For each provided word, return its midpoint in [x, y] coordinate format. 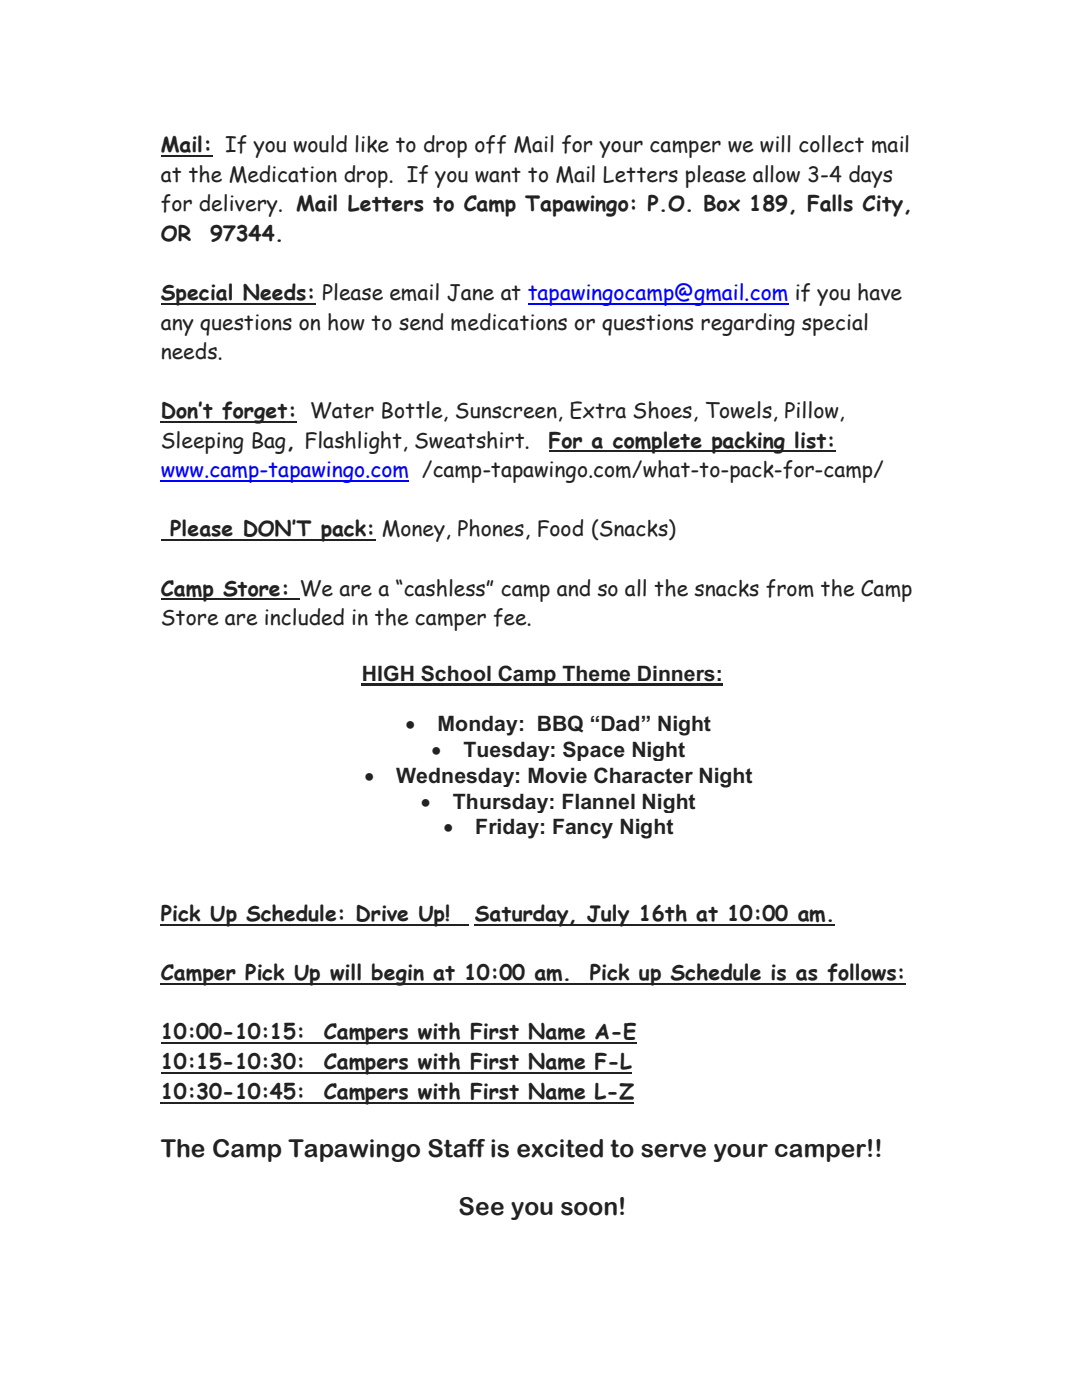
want [498, 175]
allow [776, 174]
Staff [456, 1148]
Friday [507, 828]
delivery [239, 205]
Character [643, 775]
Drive [383, 915]
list [811, 441]
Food [560, 528]
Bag [269, 443]
